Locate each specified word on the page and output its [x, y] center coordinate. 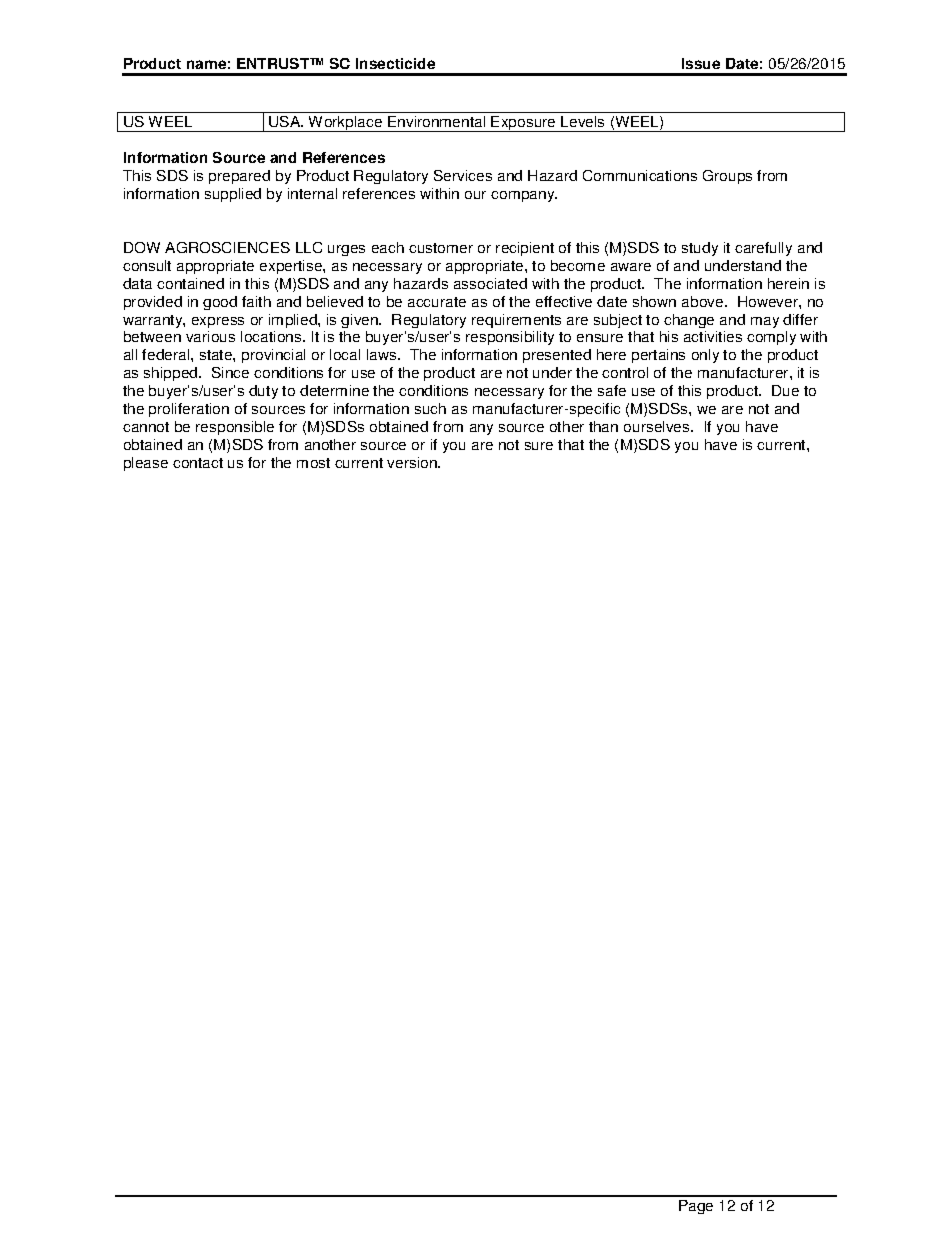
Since [230, 372]
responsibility [510, 338]
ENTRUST [274, 63]
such [430, 408]
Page [696, 1207]
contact [198, 463]
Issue [701, 63]
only [705, 356]
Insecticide [395, 63]
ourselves [658, 426]
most [313, 463]
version [413, 462]
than [603, 426]
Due [785, 390]
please [146, 464]
